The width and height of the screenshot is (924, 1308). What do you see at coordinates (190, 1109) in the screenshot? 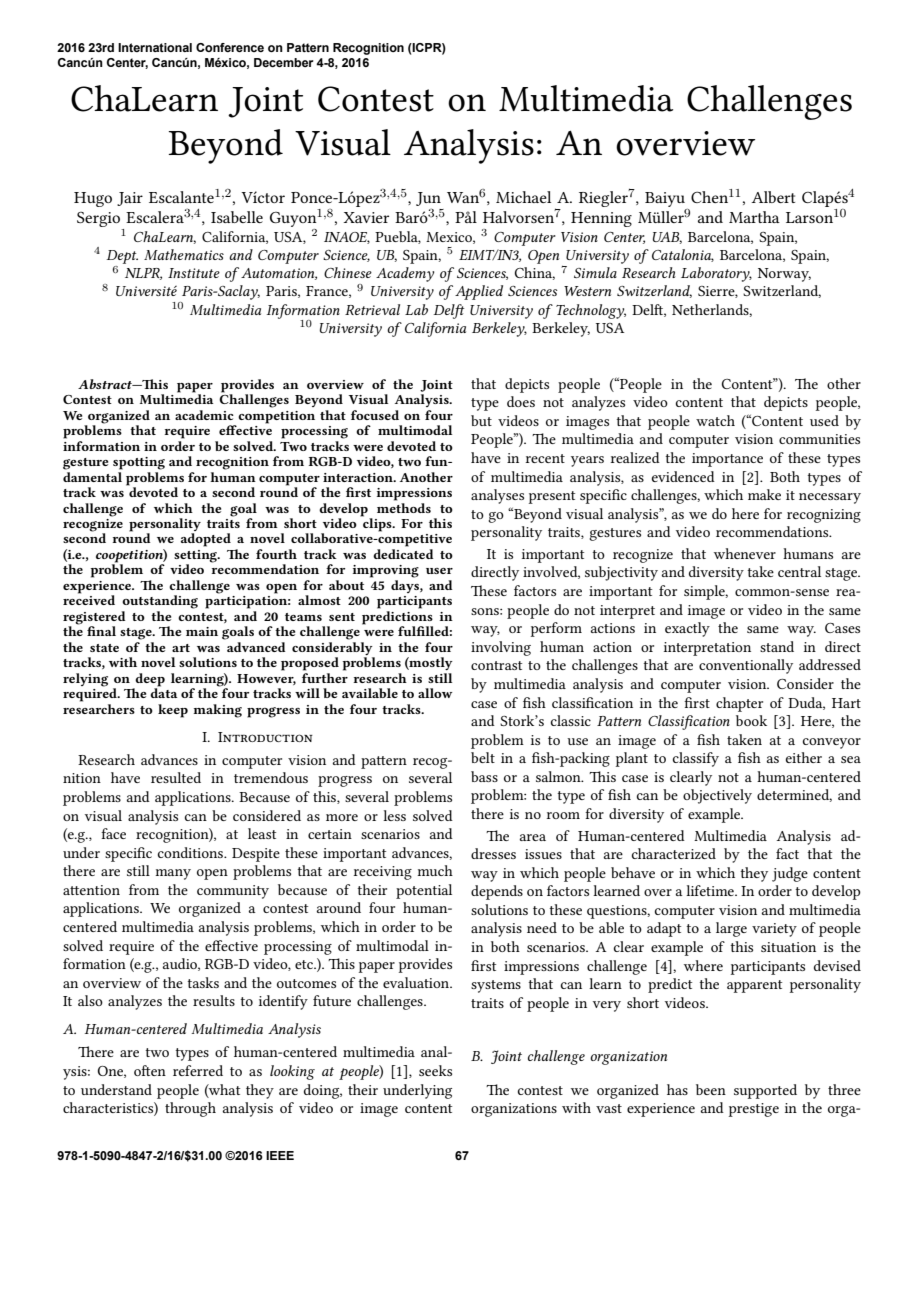
I see `through` at bounding box center [190, 1109].
